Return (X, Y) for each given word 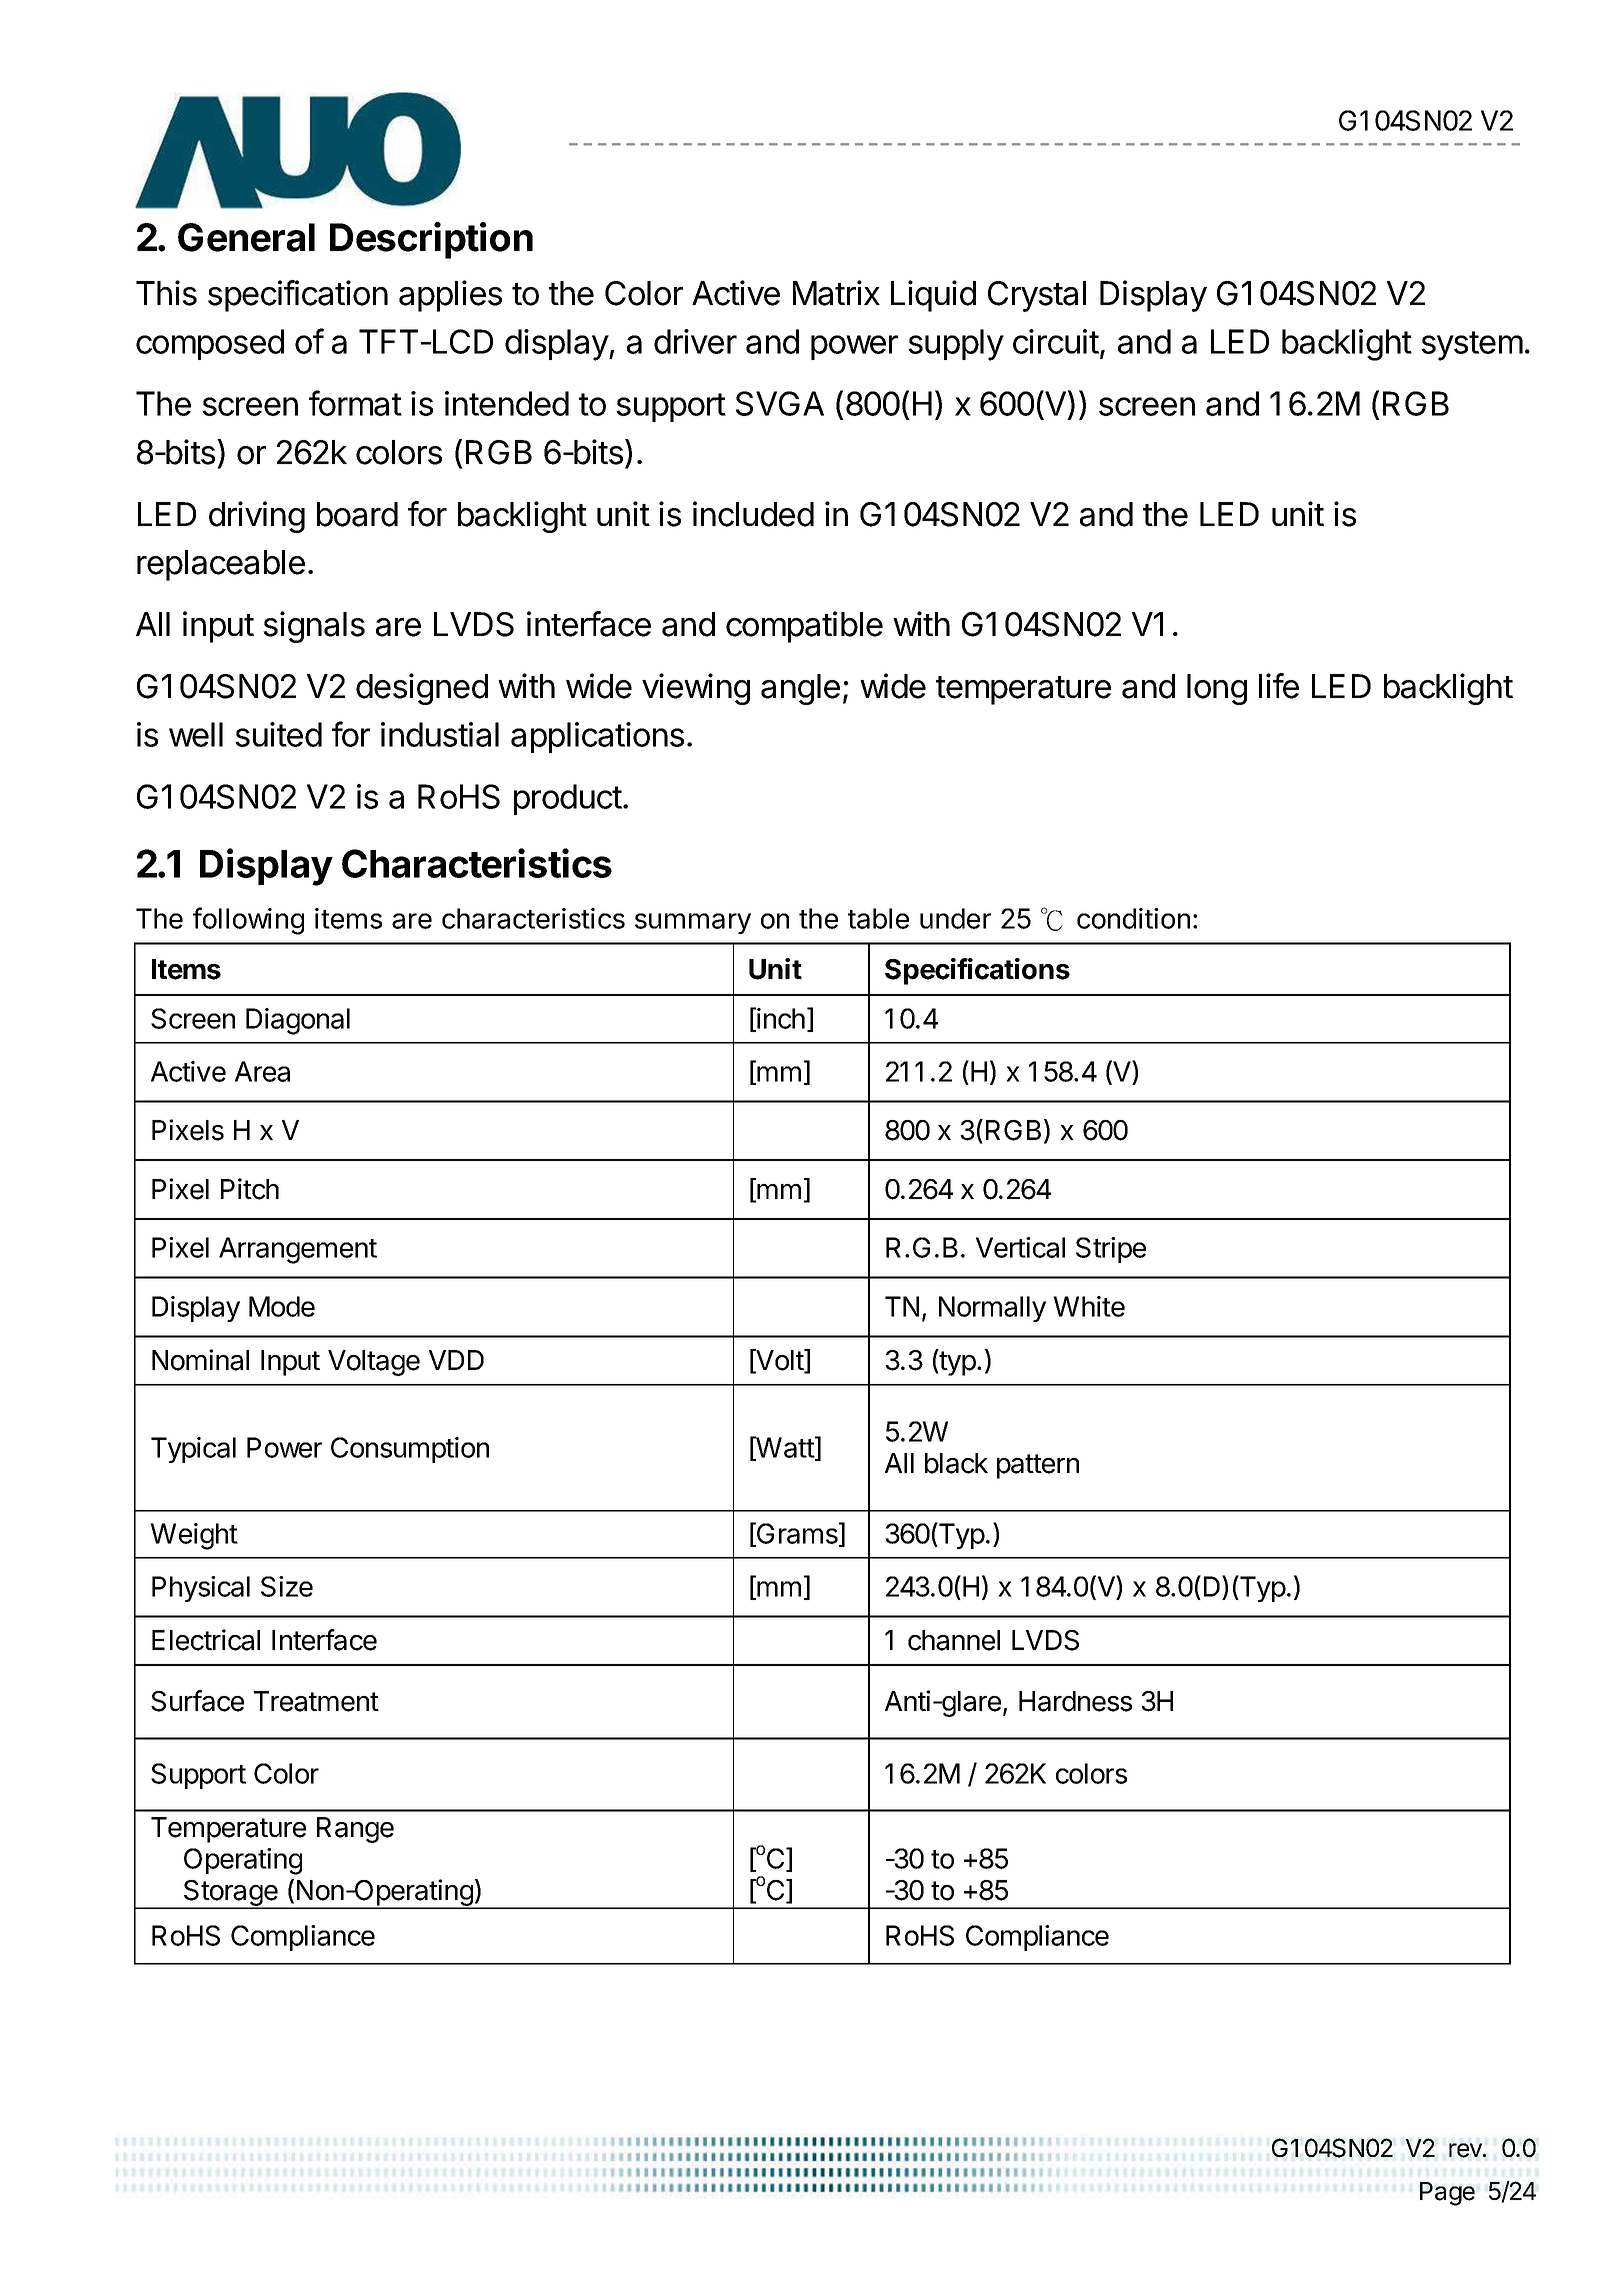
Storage (231, 1894)
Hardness (1075, 1701)
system (1472, 346)
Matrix (836, 293)
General (246, 237)
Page (1447, 2194)
